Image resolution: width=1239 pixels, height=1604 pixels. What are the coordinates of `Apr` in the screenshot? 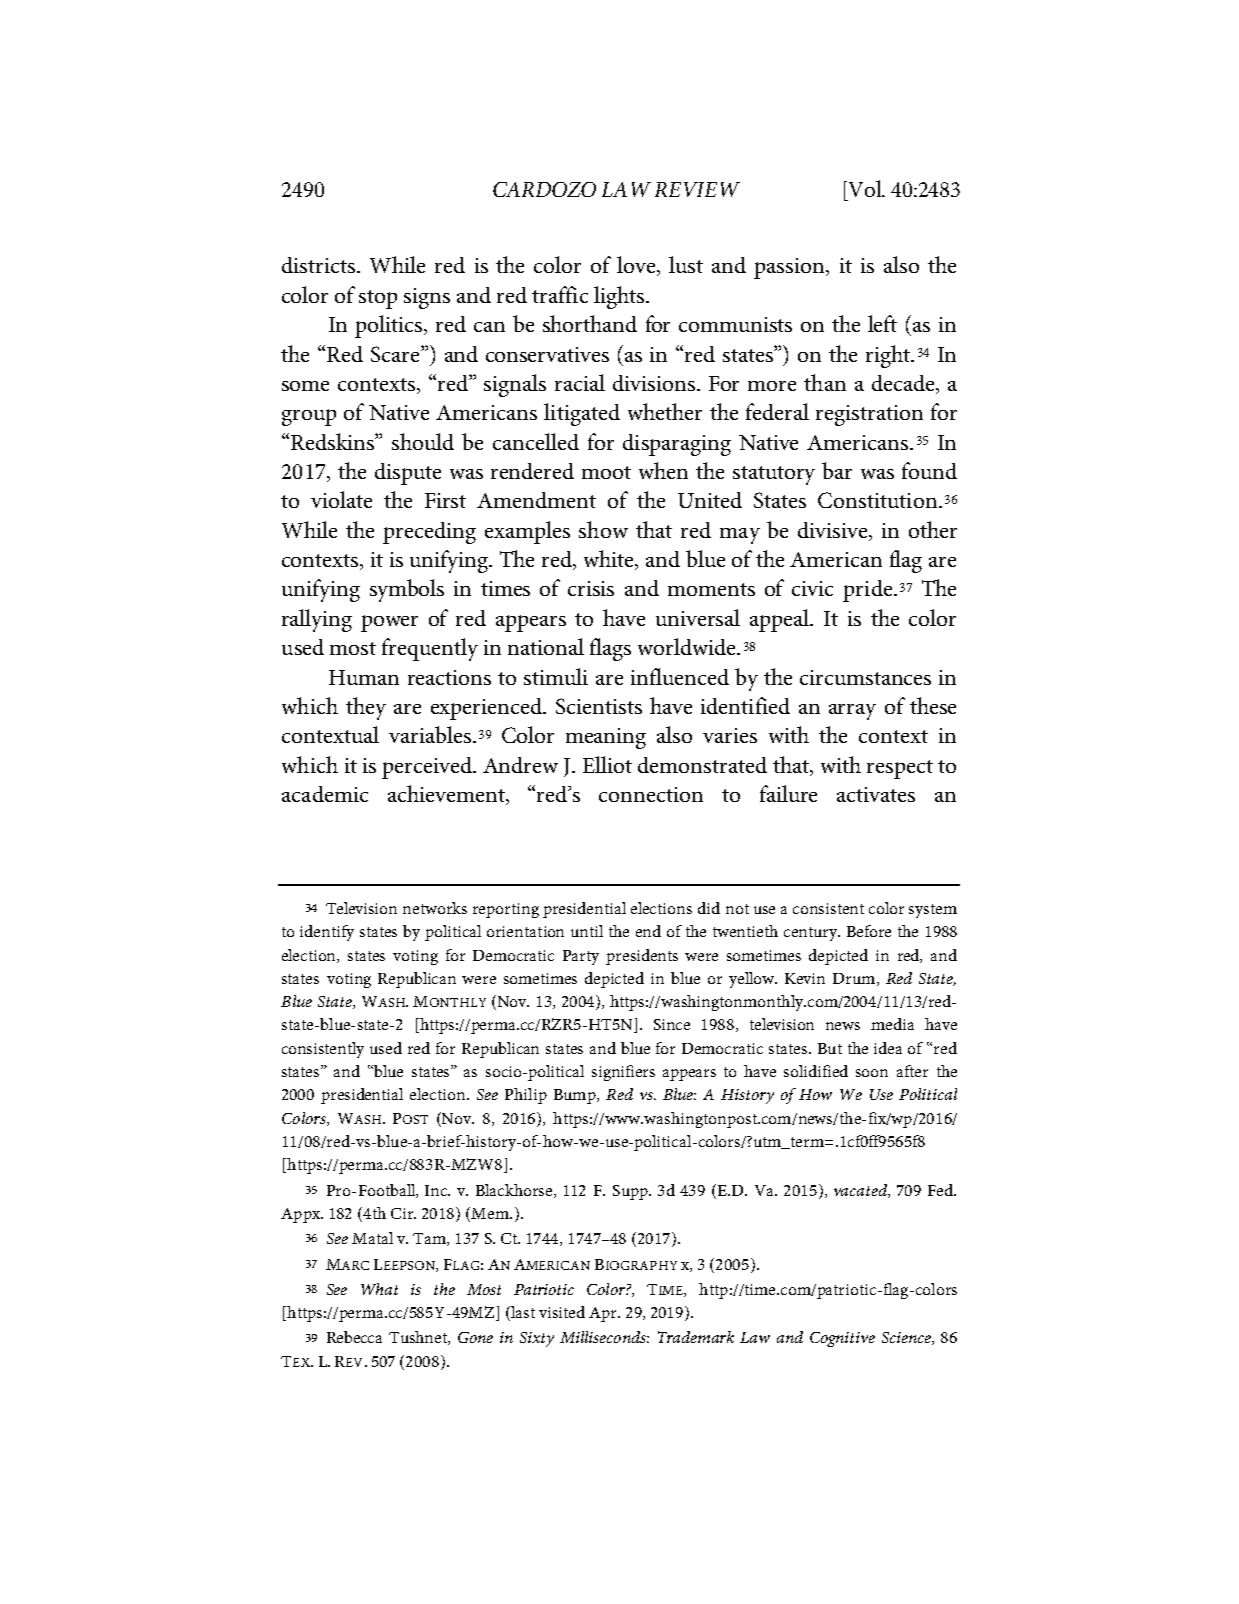 It's located at (604, 1314).
